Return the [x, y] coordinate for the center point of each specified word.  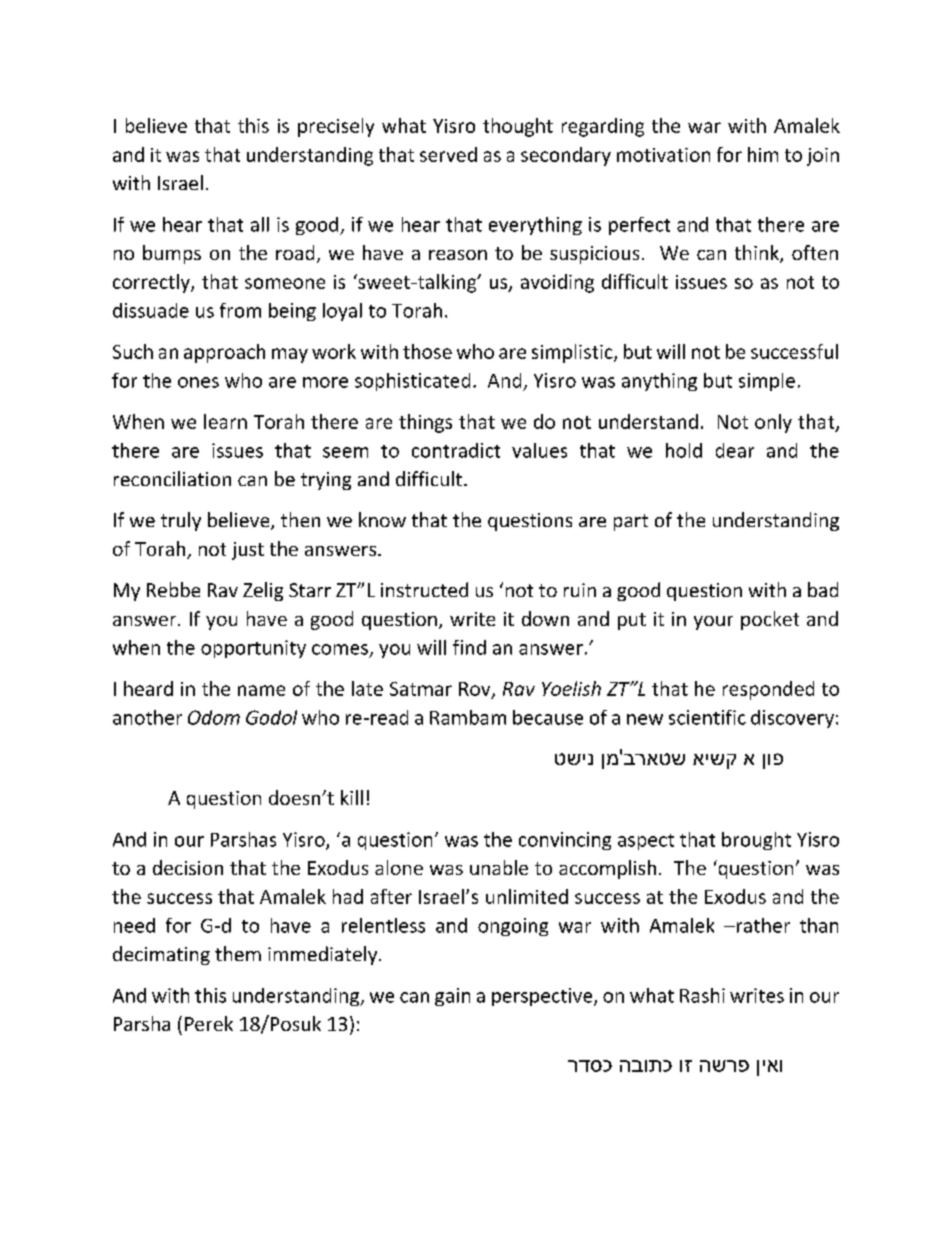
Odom [214, 717]
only [773, 423]
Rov [476, 690]
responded [768, 690]
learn [225, 421]
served [448, 154]
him [763, 154]
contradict [456, 450]
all [260, 224]
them [238, 953]
